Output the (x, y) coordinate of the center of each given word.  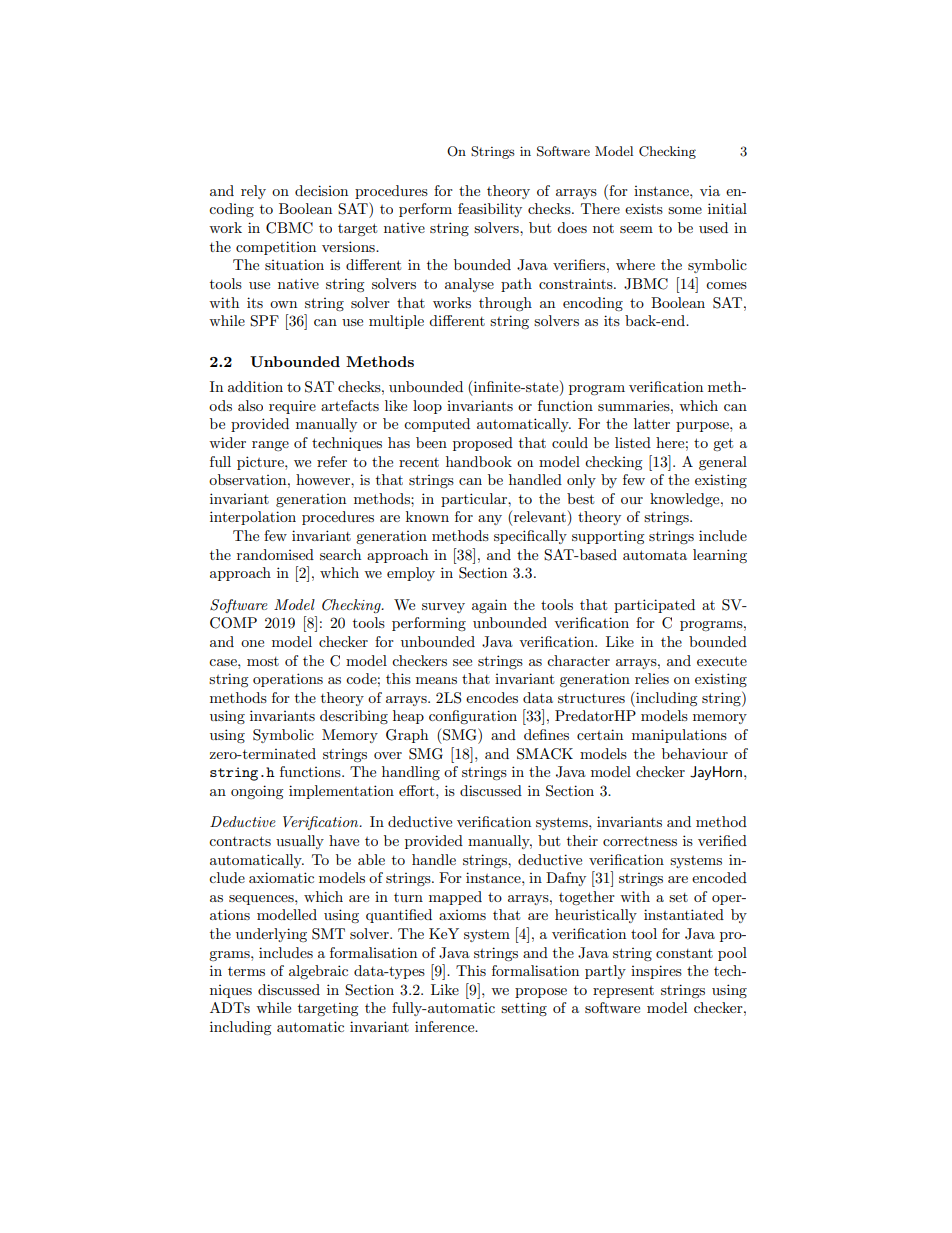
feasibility (490, 210)
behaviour (695, 753)
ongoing (257, 792)
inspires (656, 972)
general (723, 463)
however (324, 479)
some (685, 210)
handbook (479, 461)
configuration (473, 717)
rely (253, 192)
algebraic (318, 972)
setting (524, 1009)
